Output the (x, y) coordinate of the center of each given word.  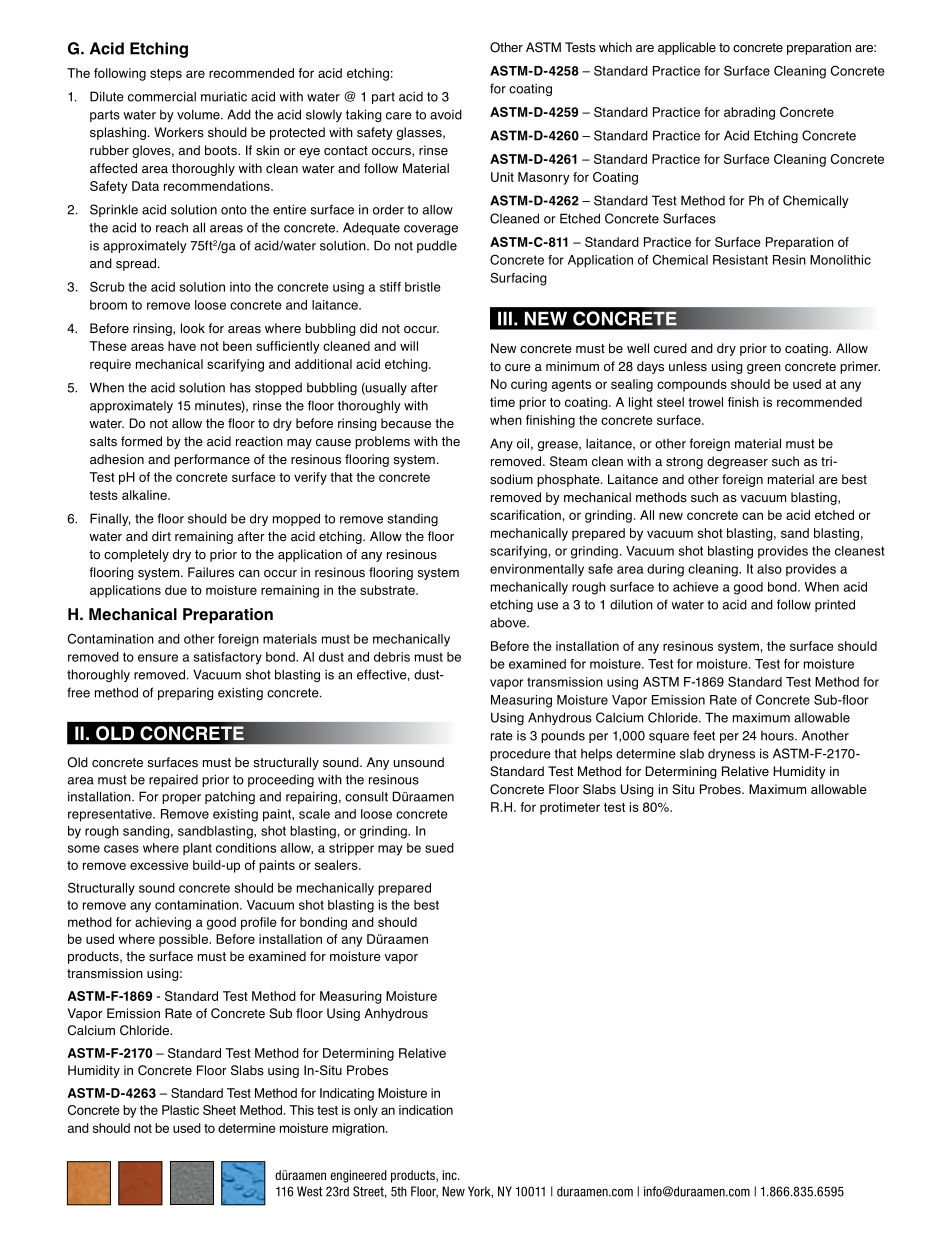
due (176, 590)
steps (166, 75)
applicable (687, 48)
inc (451, 1175)
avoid (446, 114)
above (509, 622)
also (769, 569)
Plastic (180, 1110)
